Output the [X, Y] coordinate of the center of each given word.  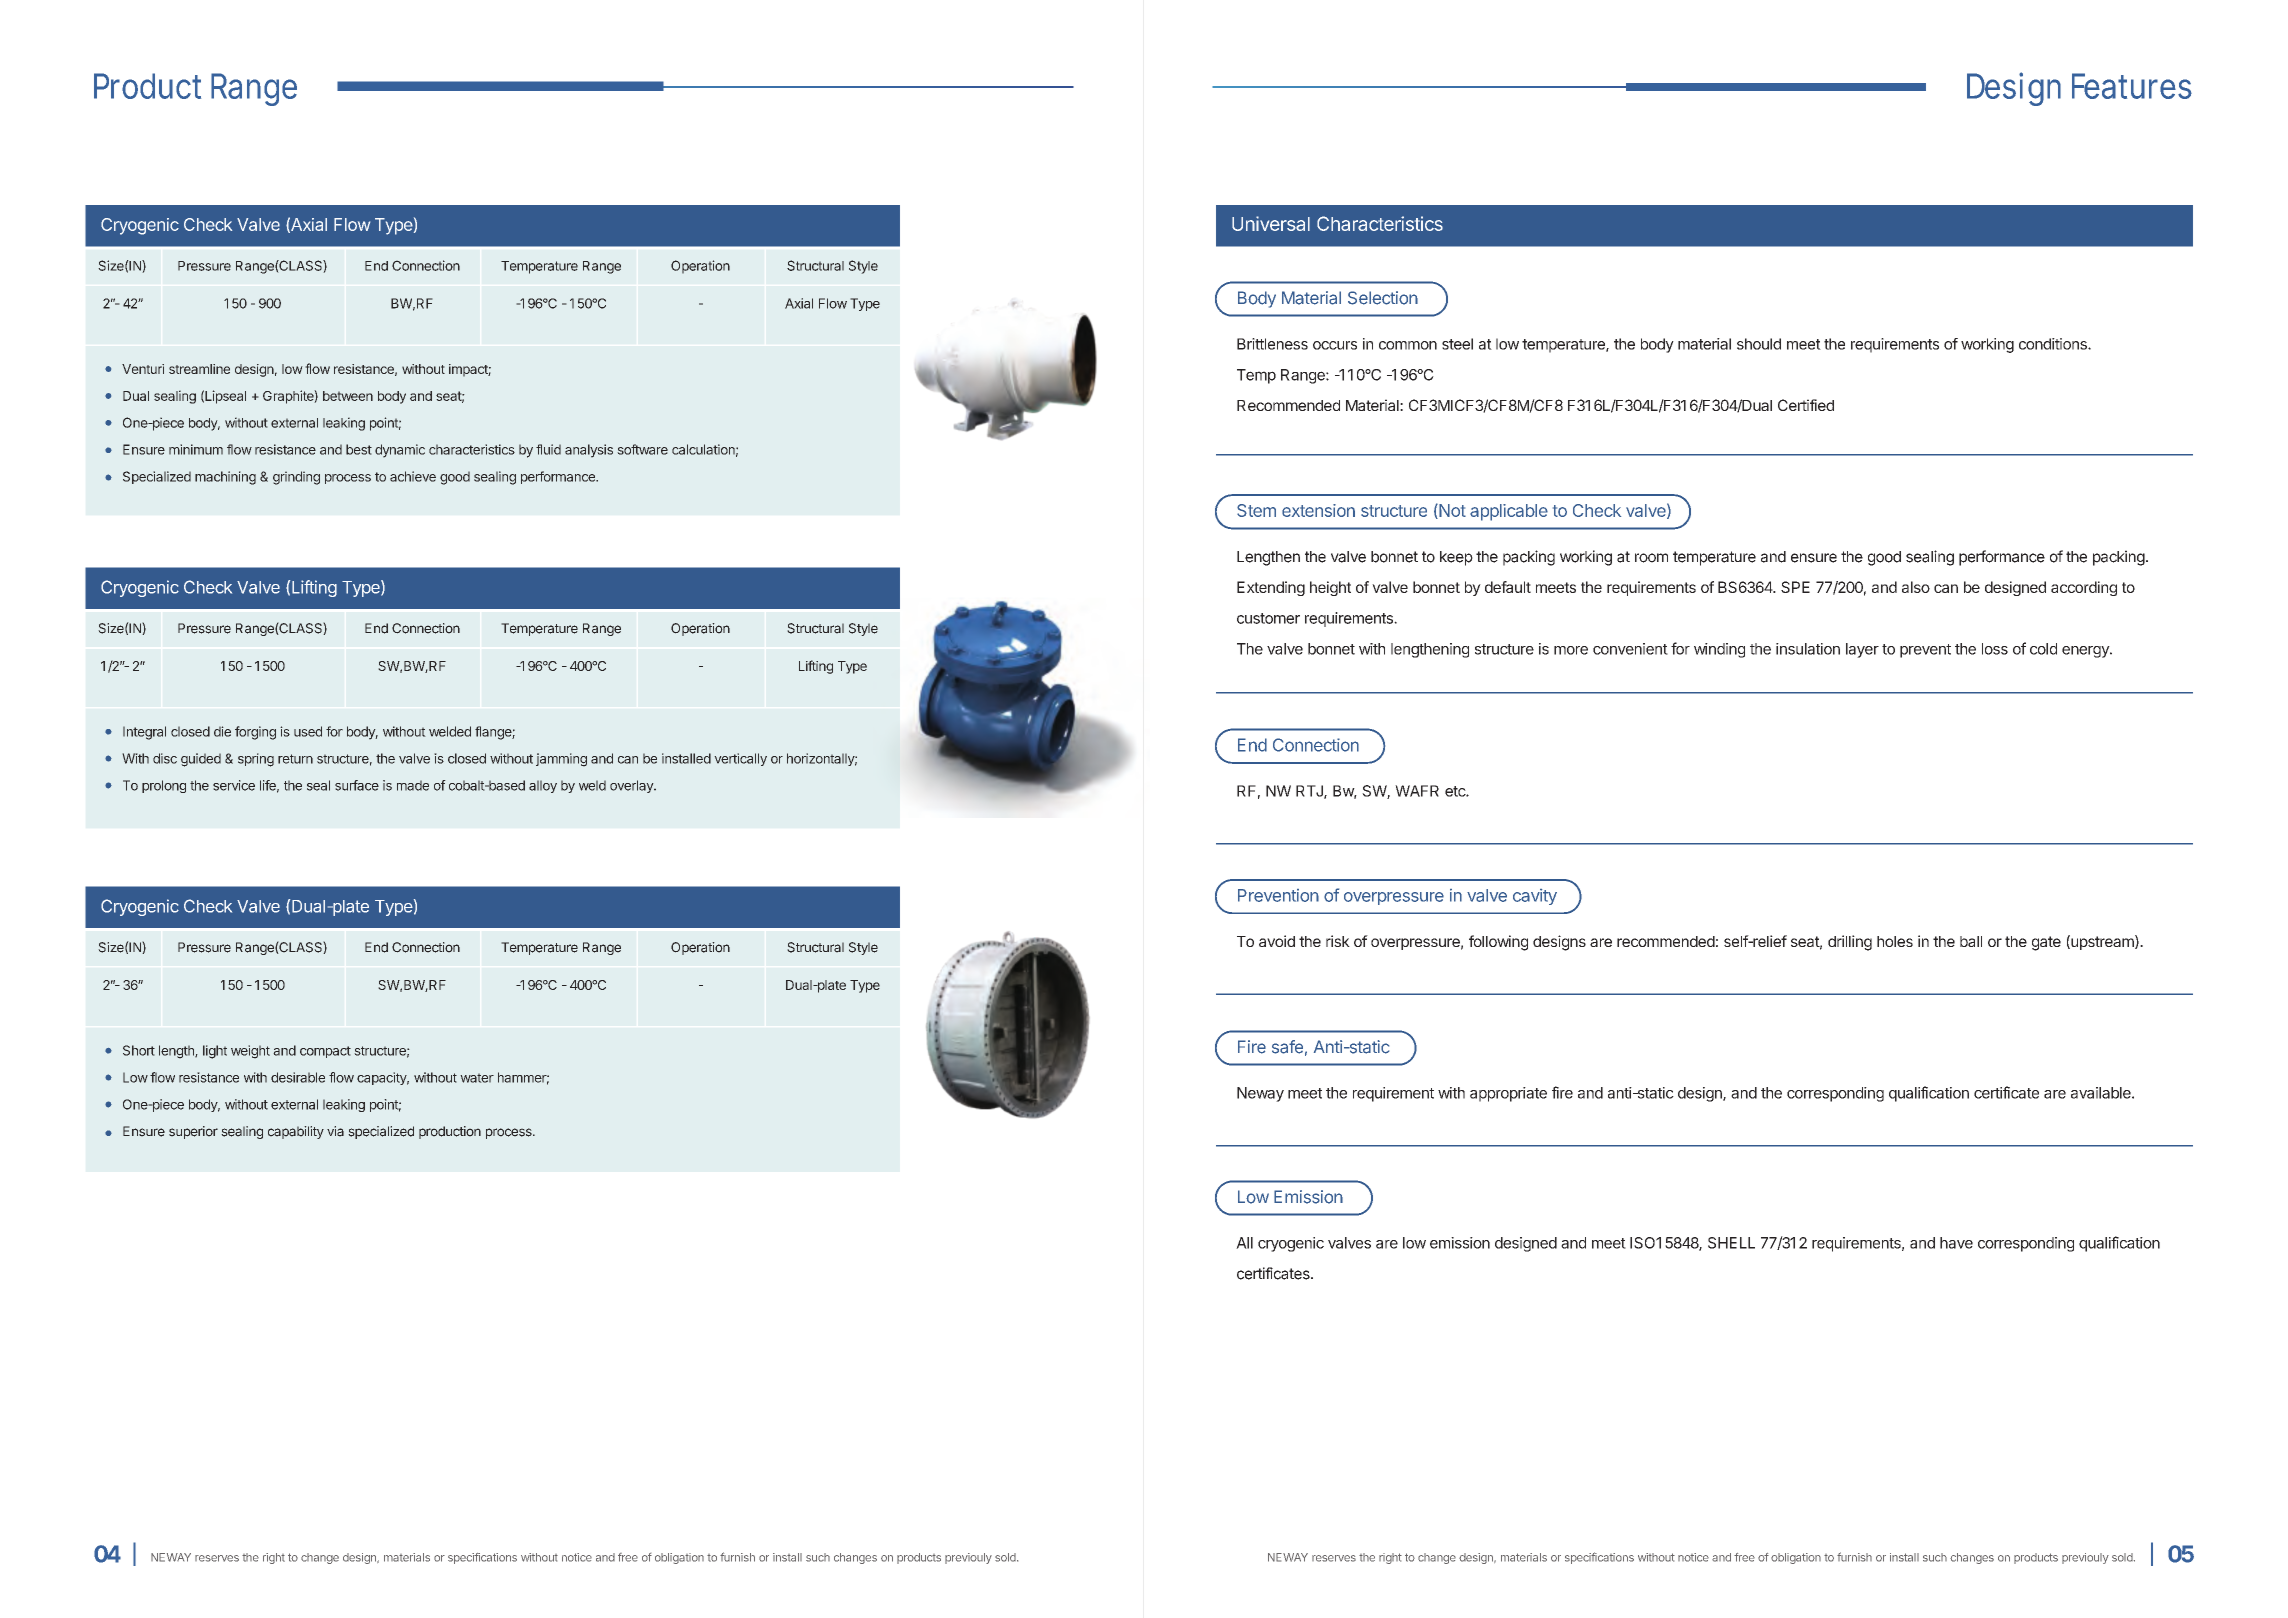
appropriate [1508, 1094]
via [335, 1131]
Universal [1271, 223]
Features [2132, 86]
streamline [199, 369]
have [1956, 1243]
